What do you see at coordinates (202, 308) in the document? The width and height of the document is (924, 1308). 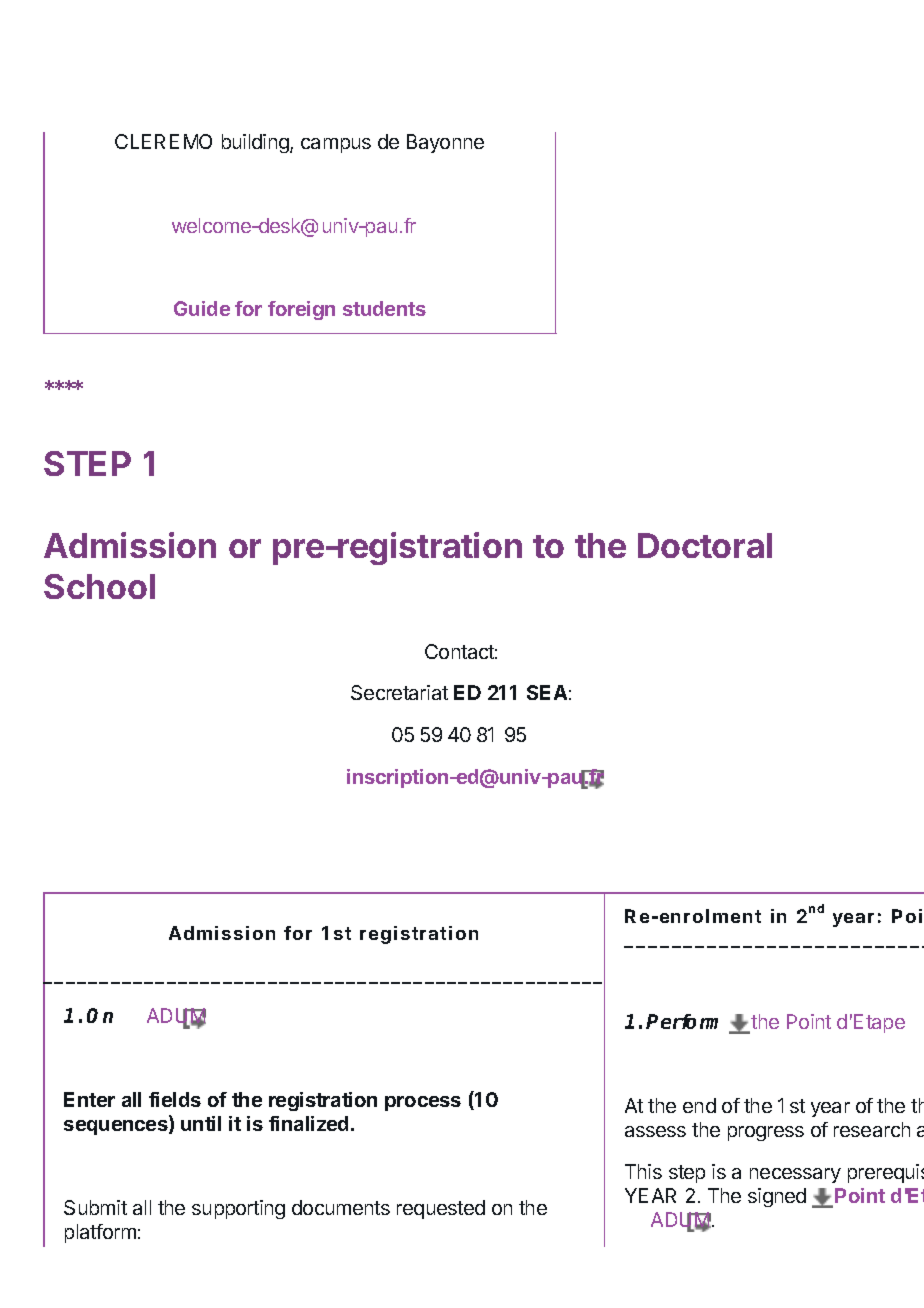 I see `Guide` at bounding box center [202, 308].
